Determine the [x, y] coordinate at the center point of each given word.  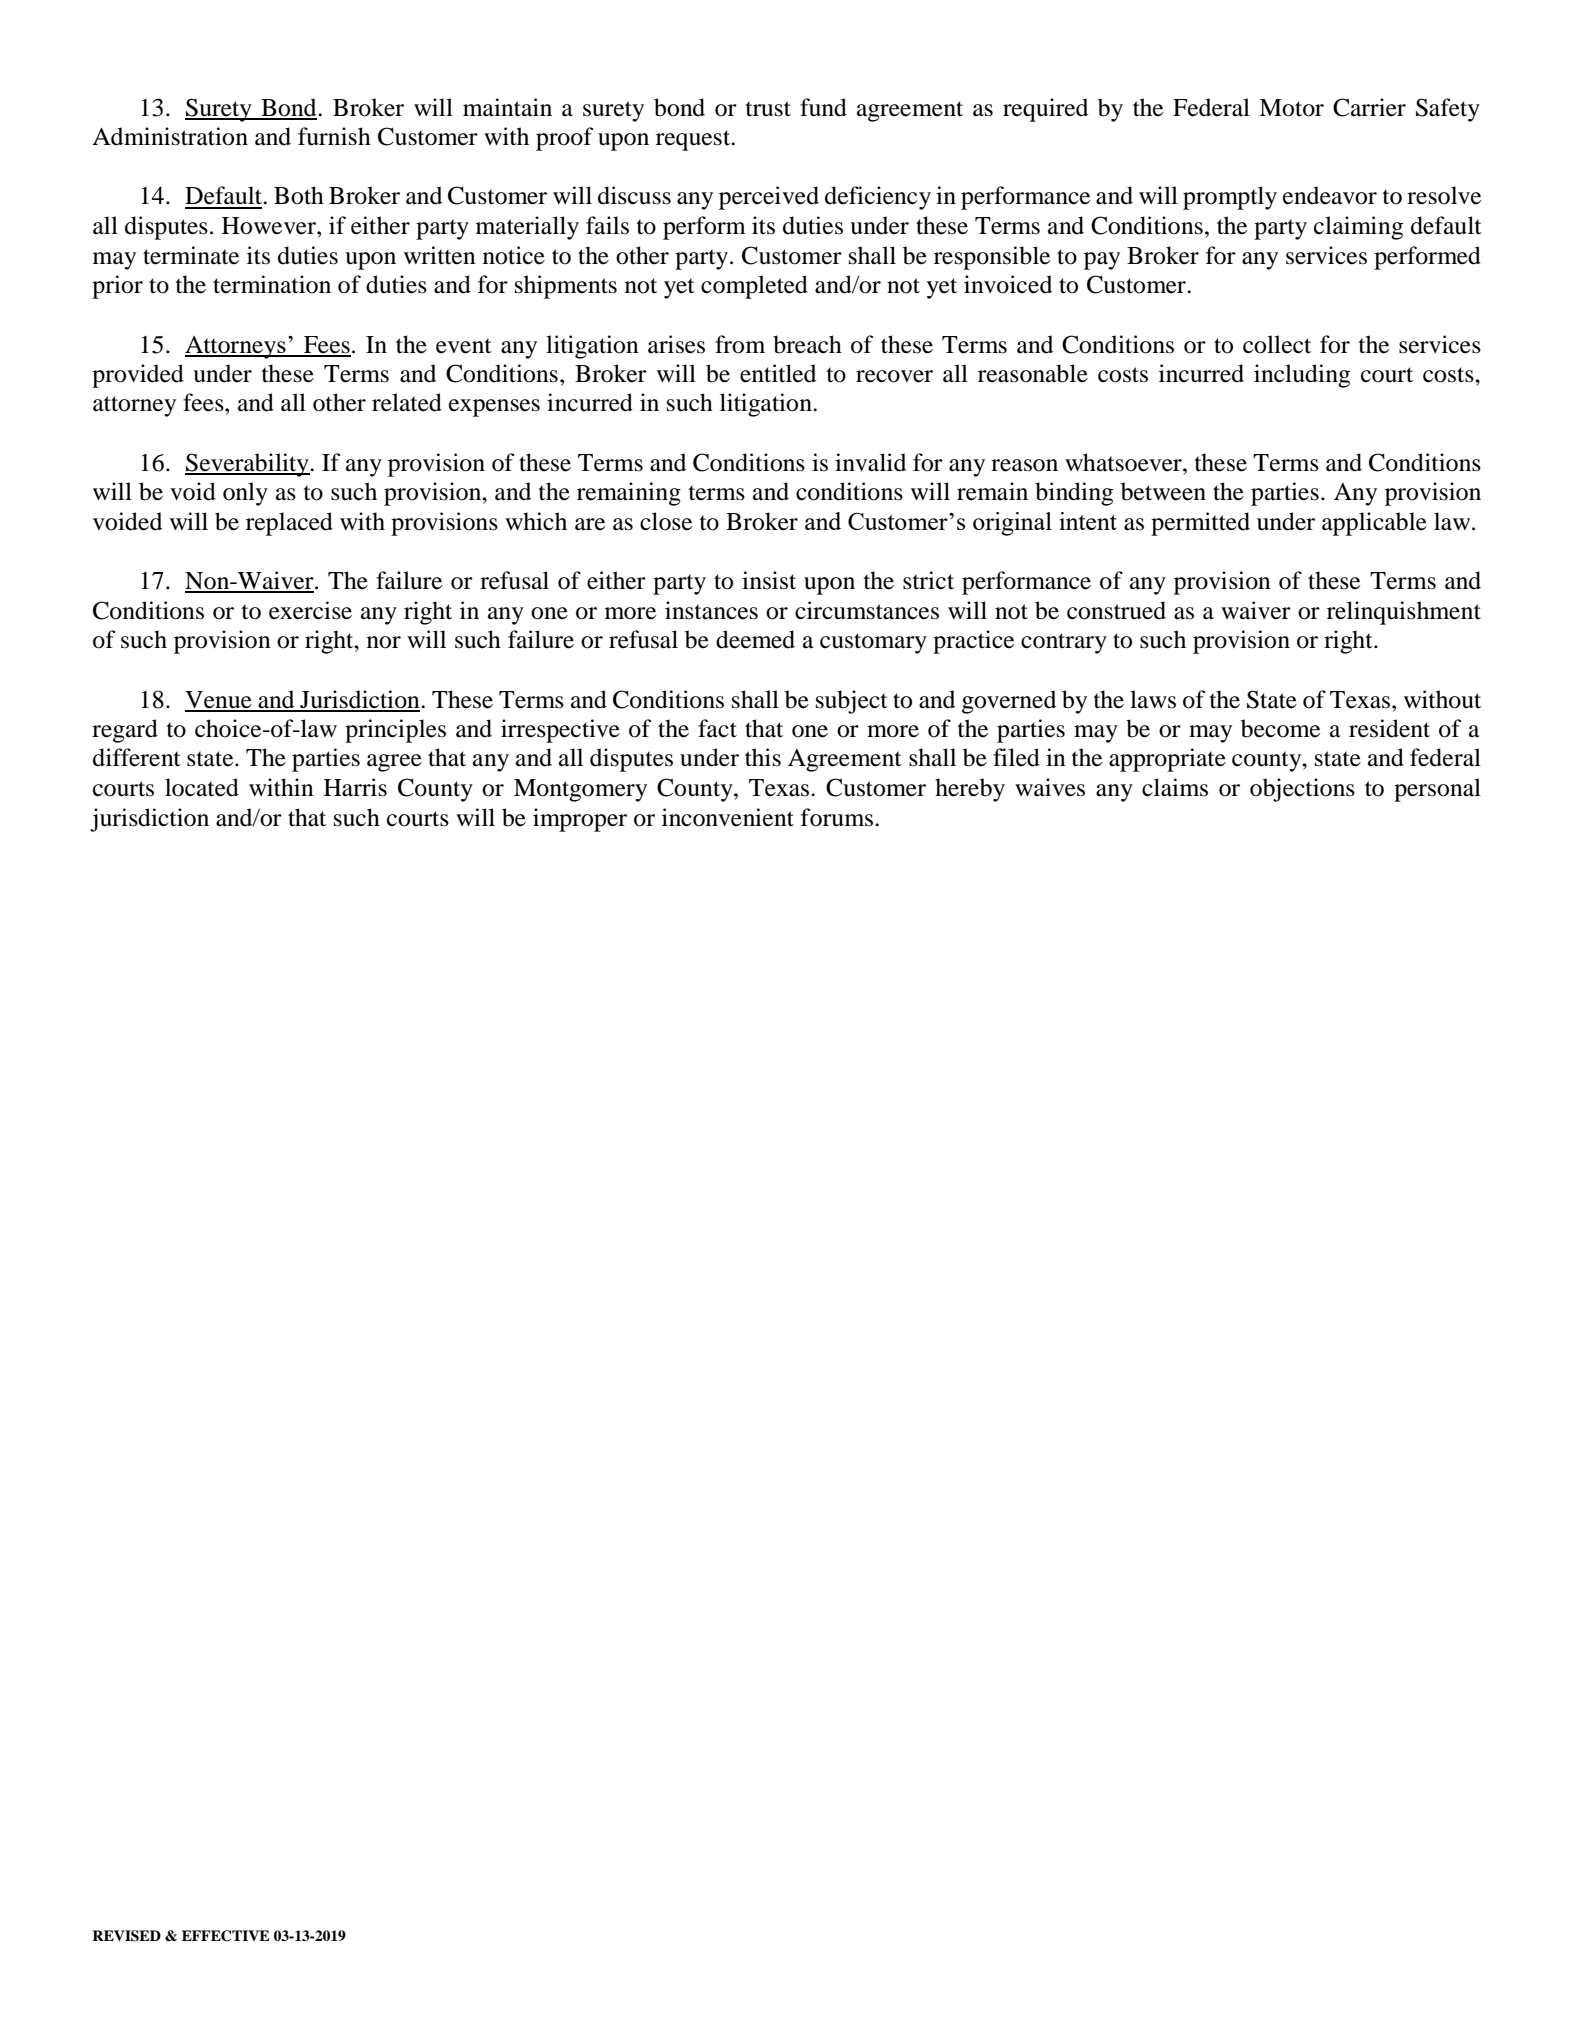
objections [1302, 790]
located [202, 787]
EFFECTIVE [226, 1936]
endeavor [1330, 195]
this [763, 757]
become [1280, 728]
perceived [769, 198]
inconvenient [728, 817]
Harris [355, 787]
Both [299, 195]
